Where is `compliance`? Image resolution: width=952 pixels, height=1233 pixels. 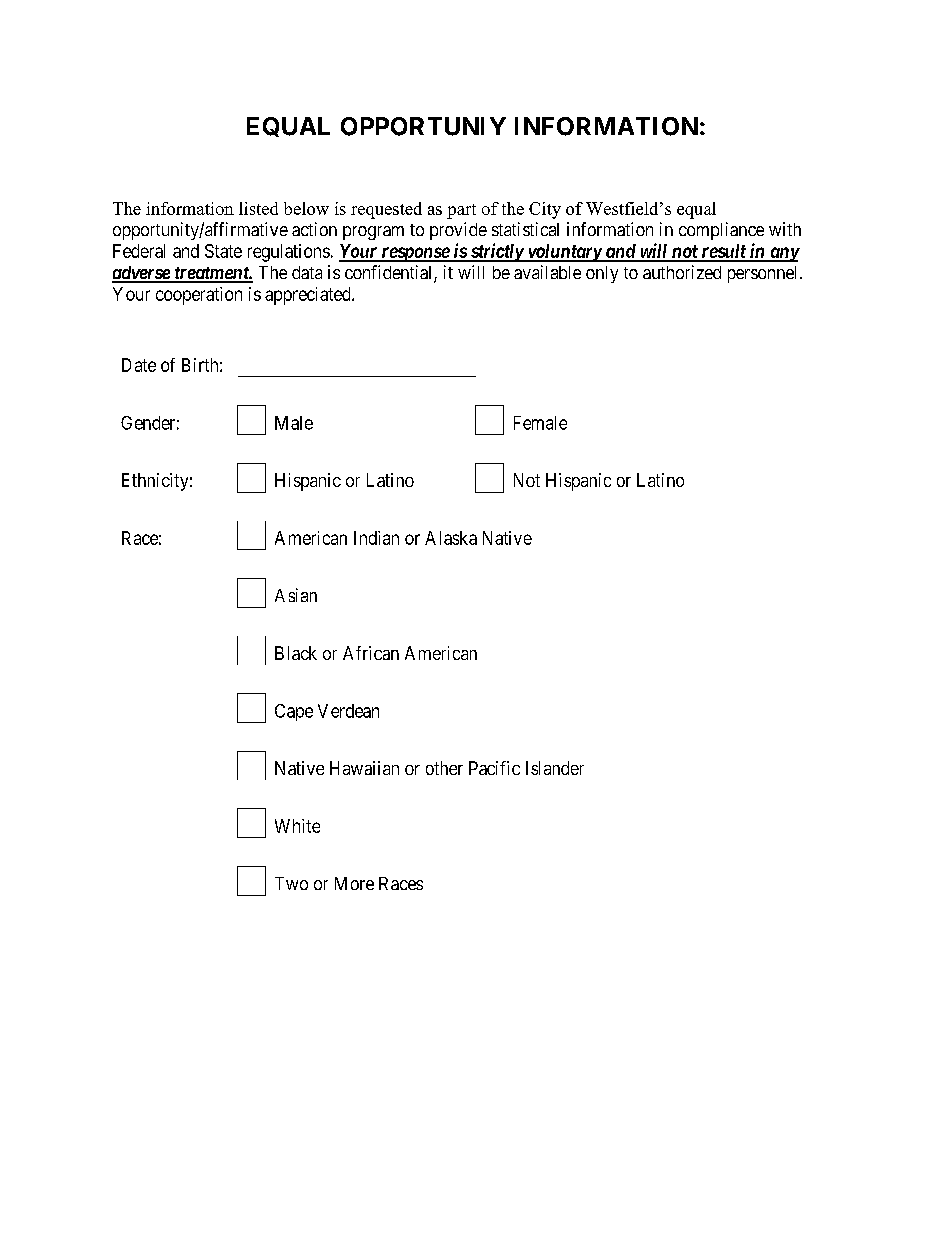 compliance is located at coordinates (721, 231).
